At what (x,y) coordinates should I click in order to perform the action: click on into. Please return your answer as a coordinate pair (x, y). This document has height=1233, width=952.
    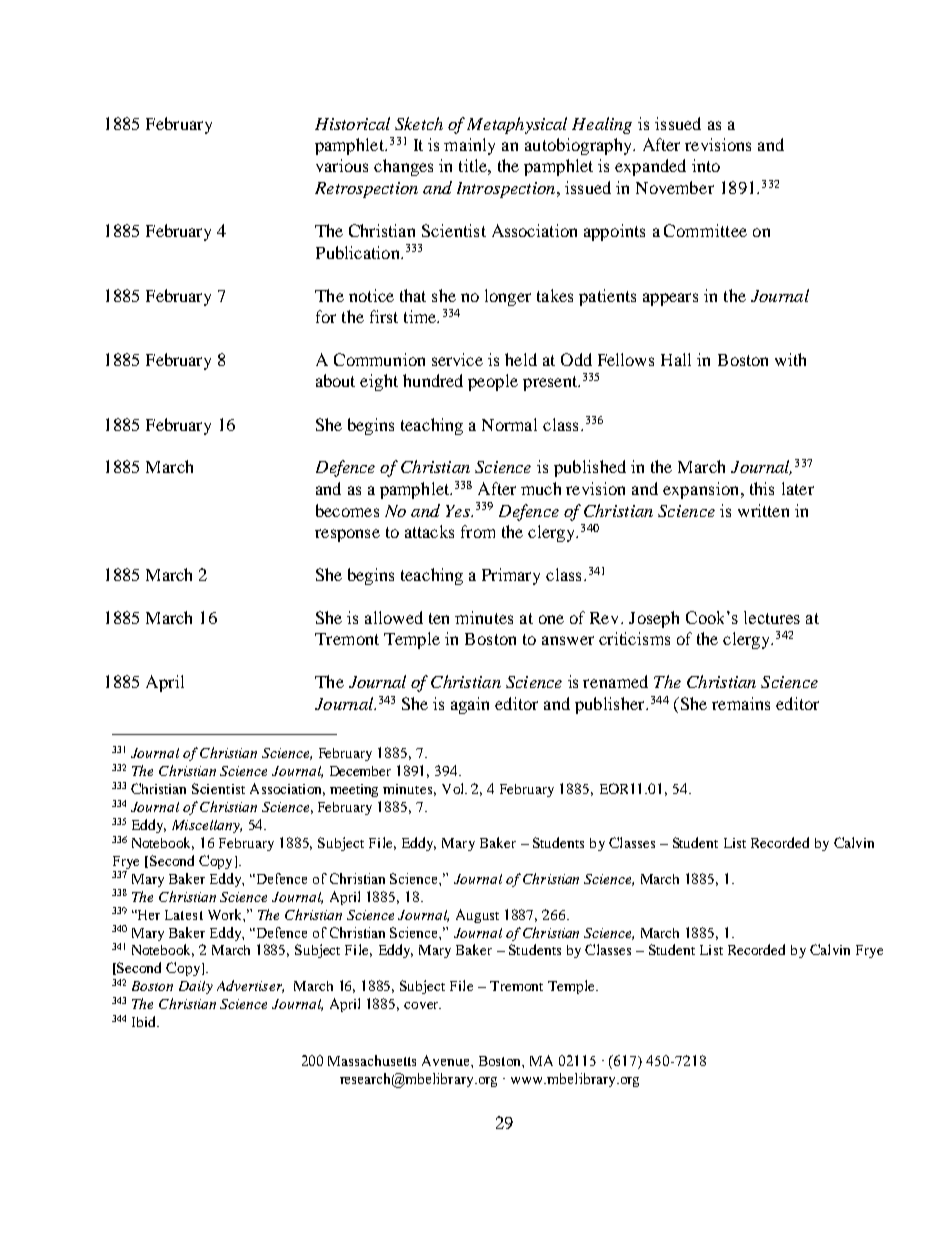
    Looking at the image, I should click on (706, 165).
